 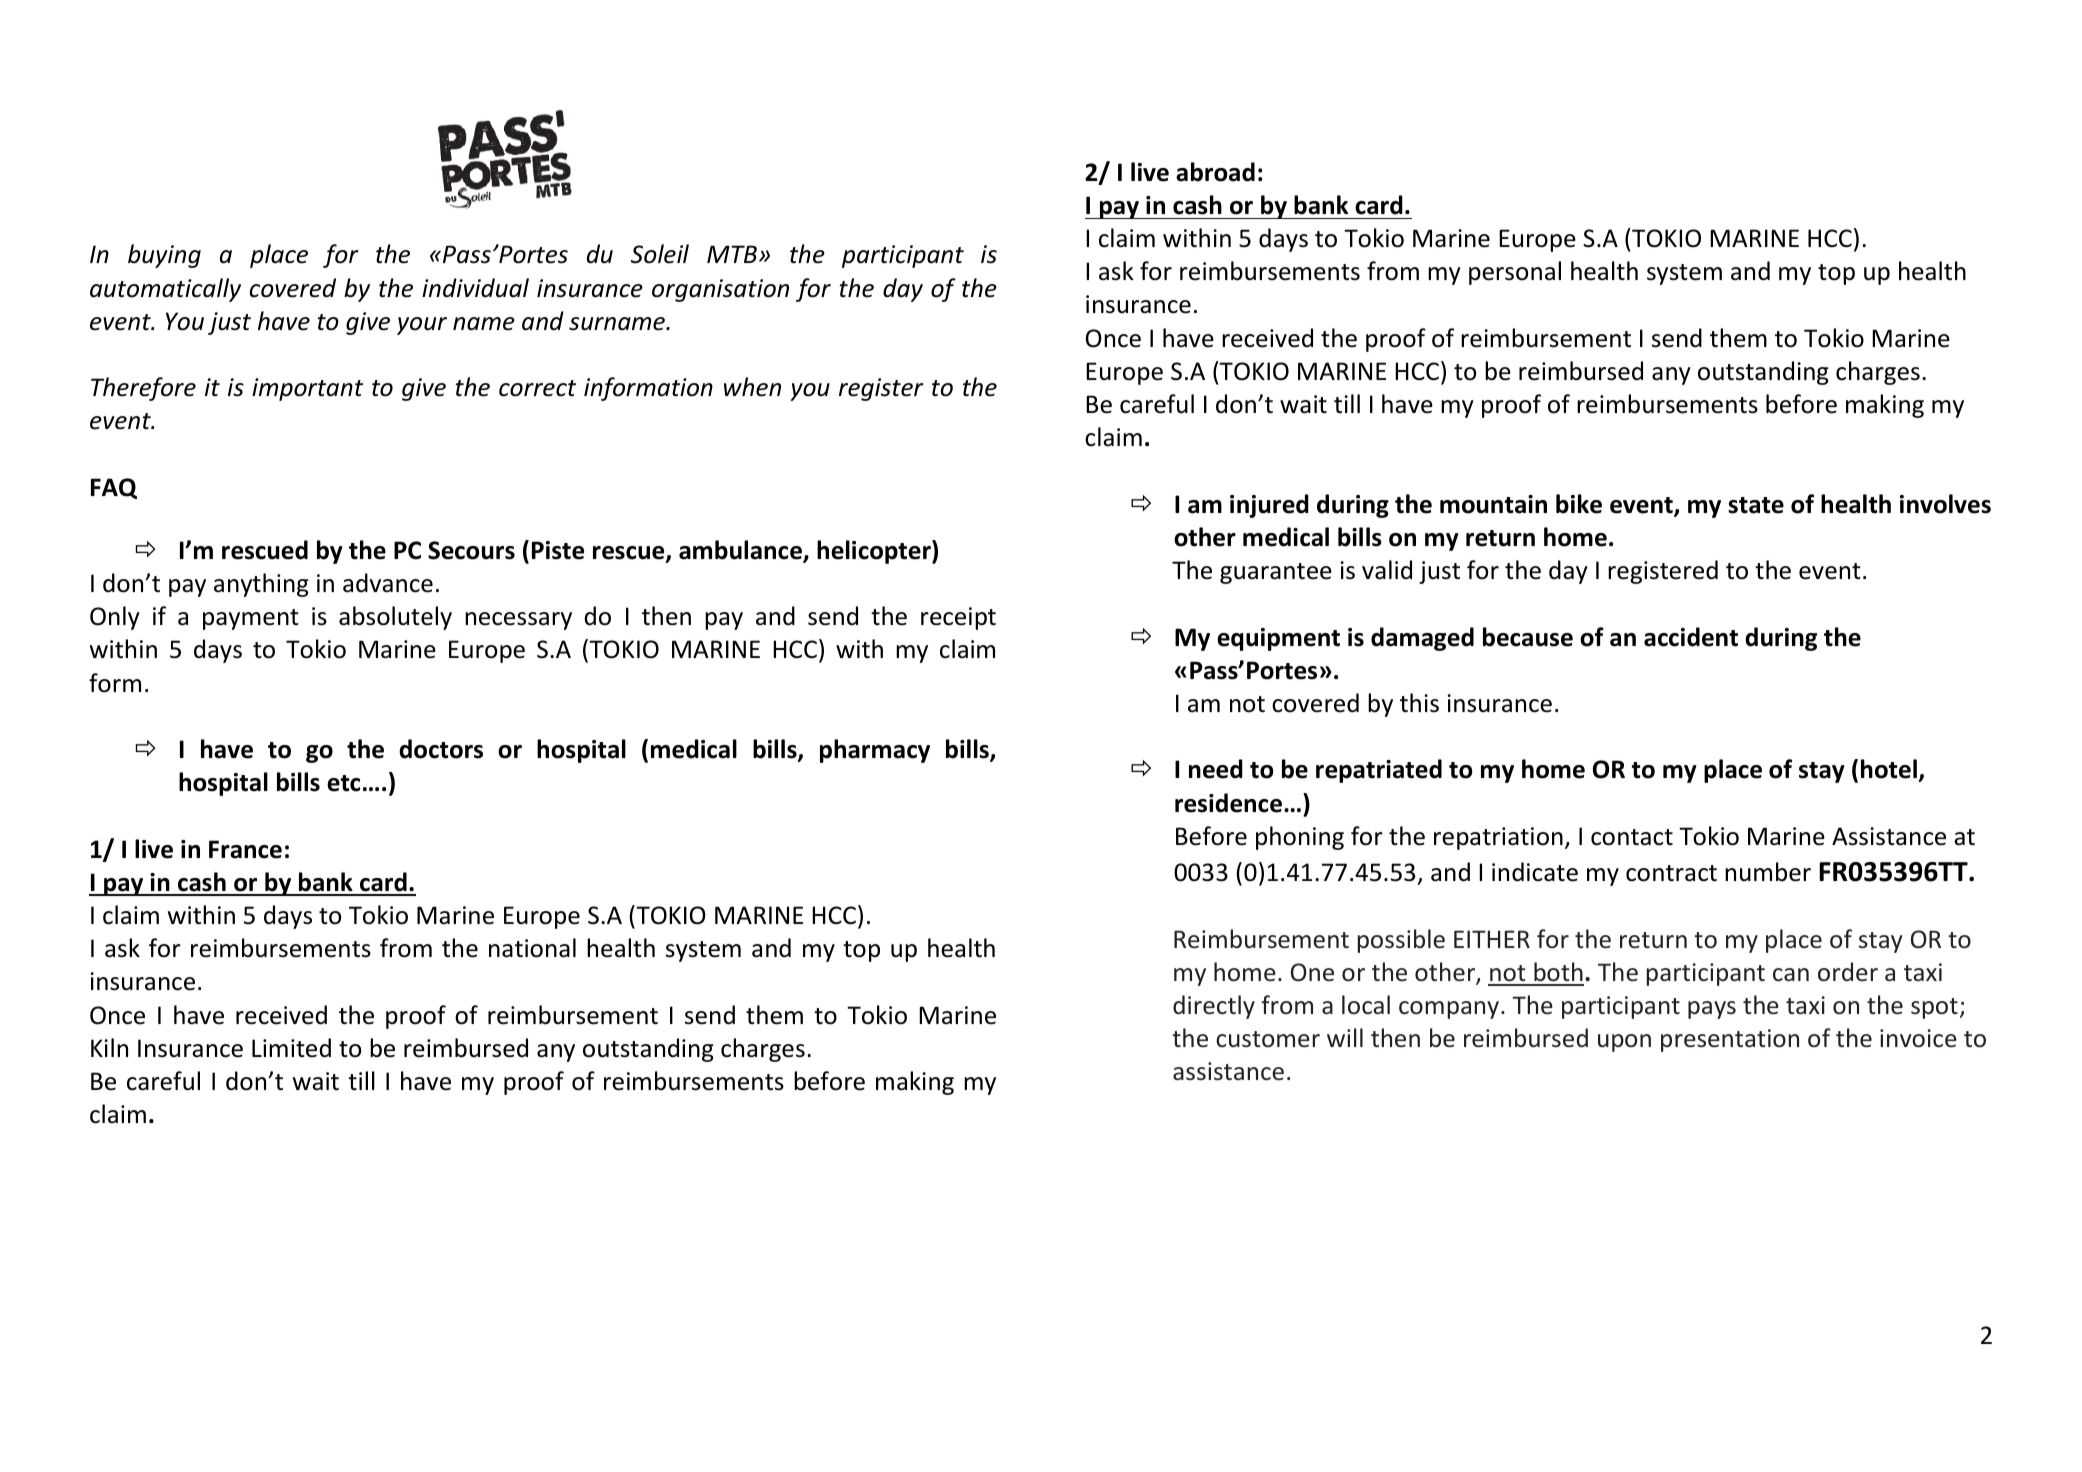 What do you see at coordinates (307, 389) in the document?
I see `important` at bounding box center [307, 389].
